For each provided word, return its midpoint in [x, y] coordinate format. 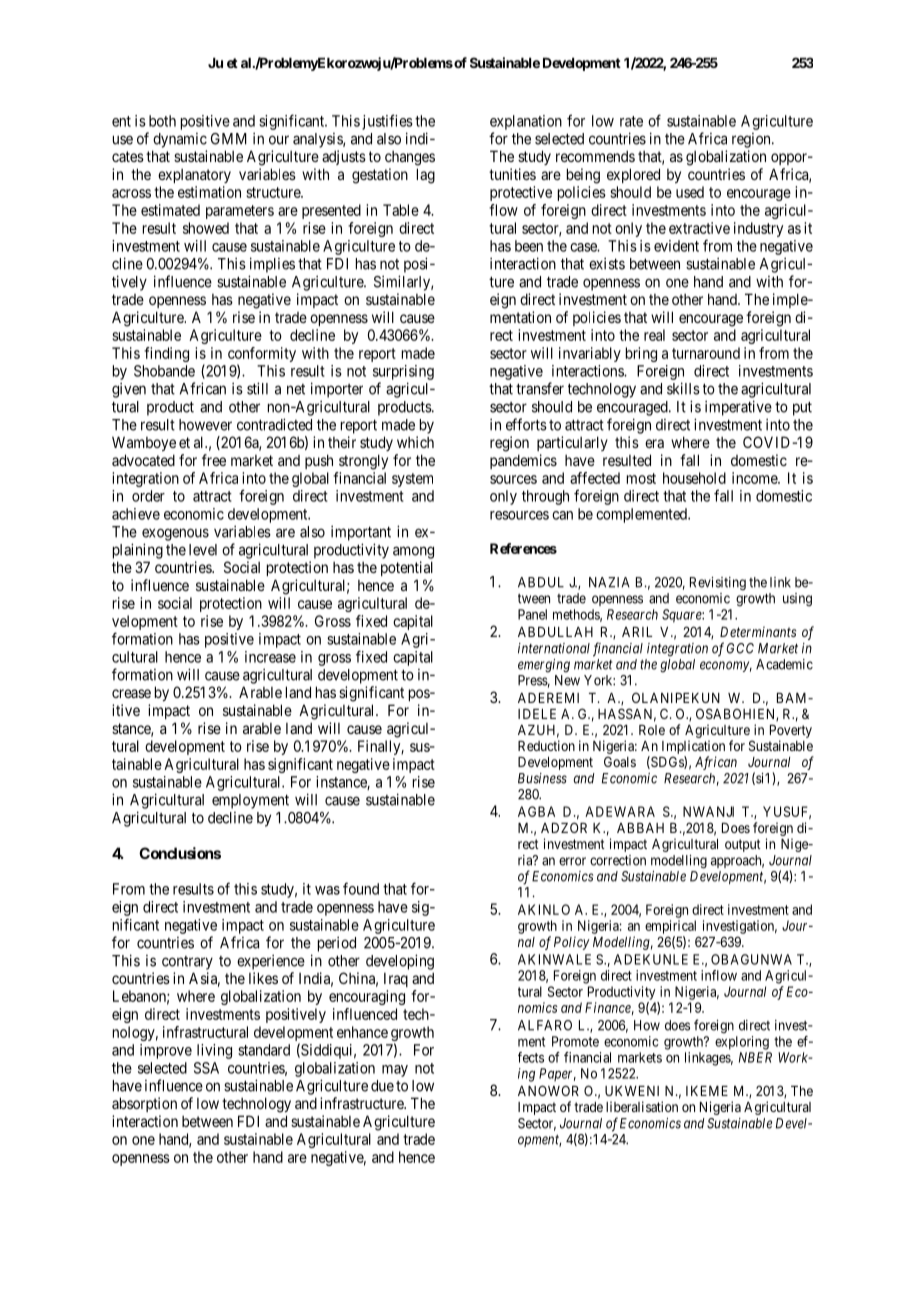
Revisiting [718, 584]
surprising [403, 372]
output [743, 845]
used [690, 192]
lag [426, 176]
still [257, 388]
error [572, 861]
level [203, 550]
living [214, 1051]
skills [683, 388]
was [327, 890]
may [395, 1071]
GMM [229, 139]
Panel [532, 614]
